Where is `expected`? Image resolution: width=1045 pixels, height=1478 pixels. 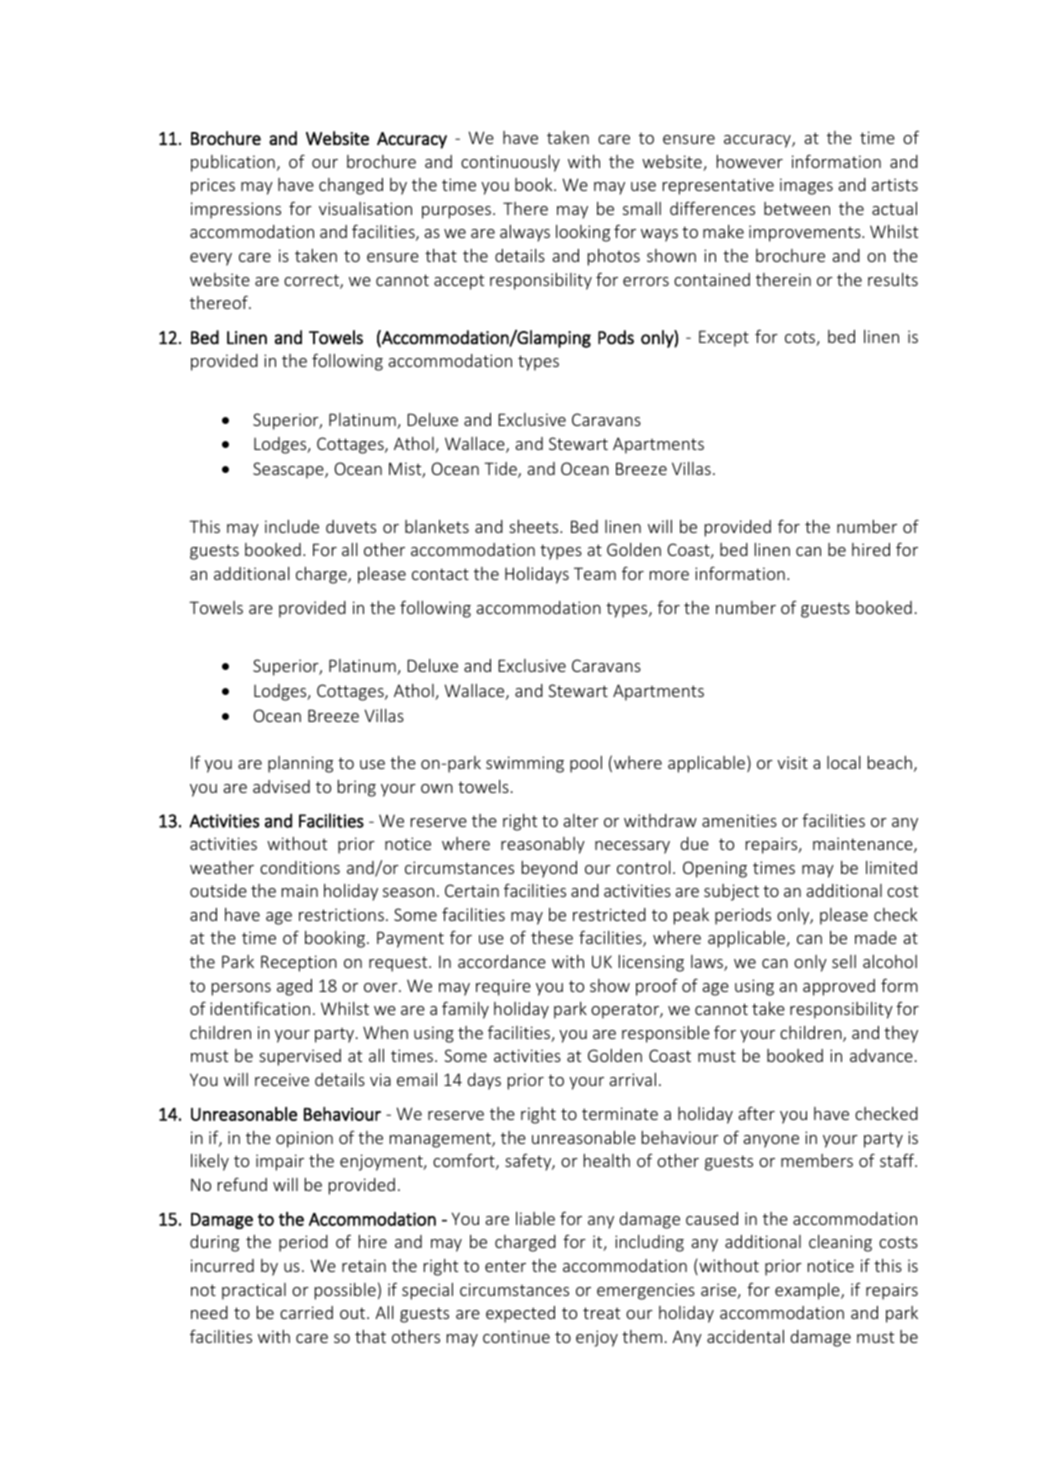
expected is located at coordinates (520, 1314).
